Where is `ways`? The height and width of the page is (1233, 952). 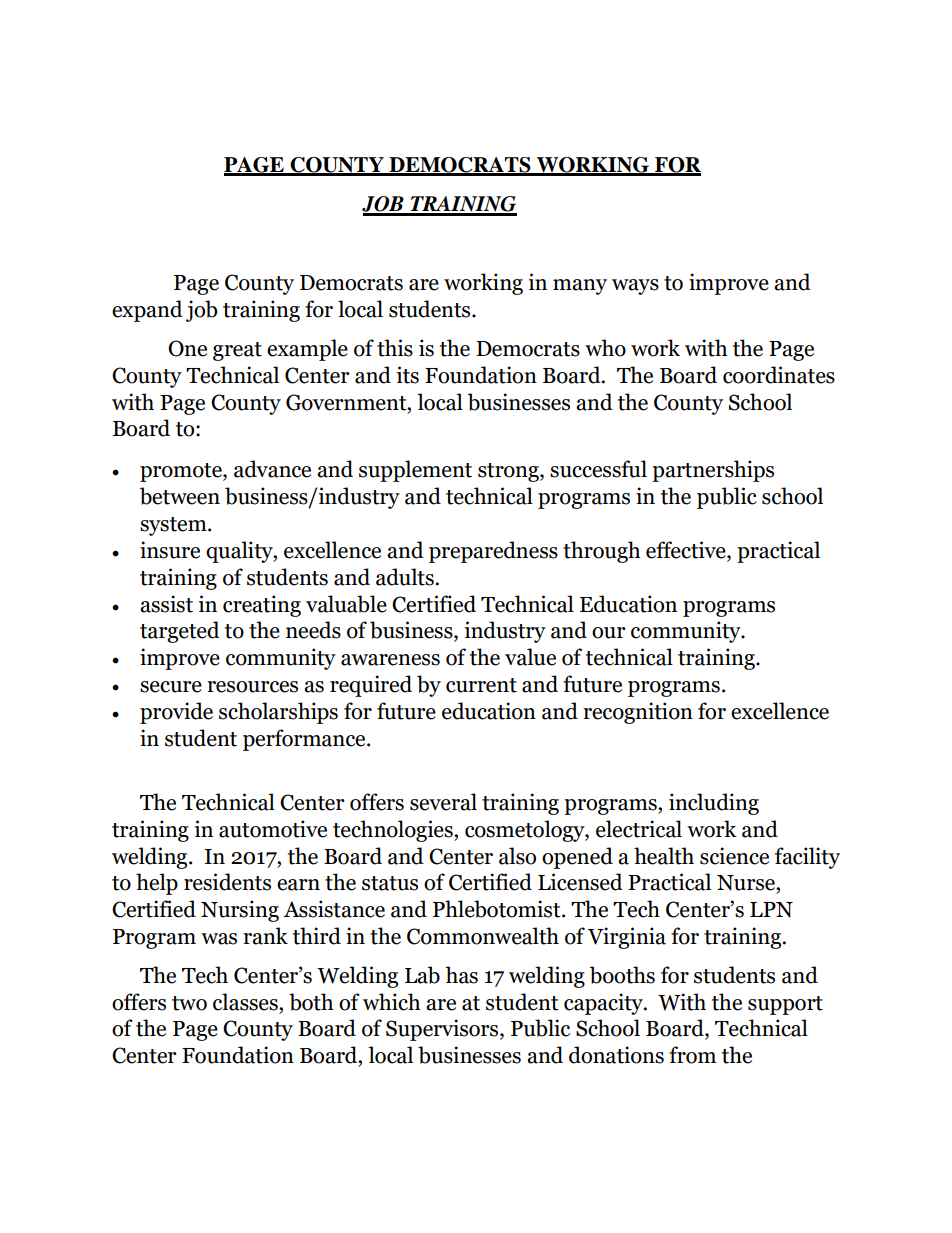 ways is located at coordinates (635, 287).
